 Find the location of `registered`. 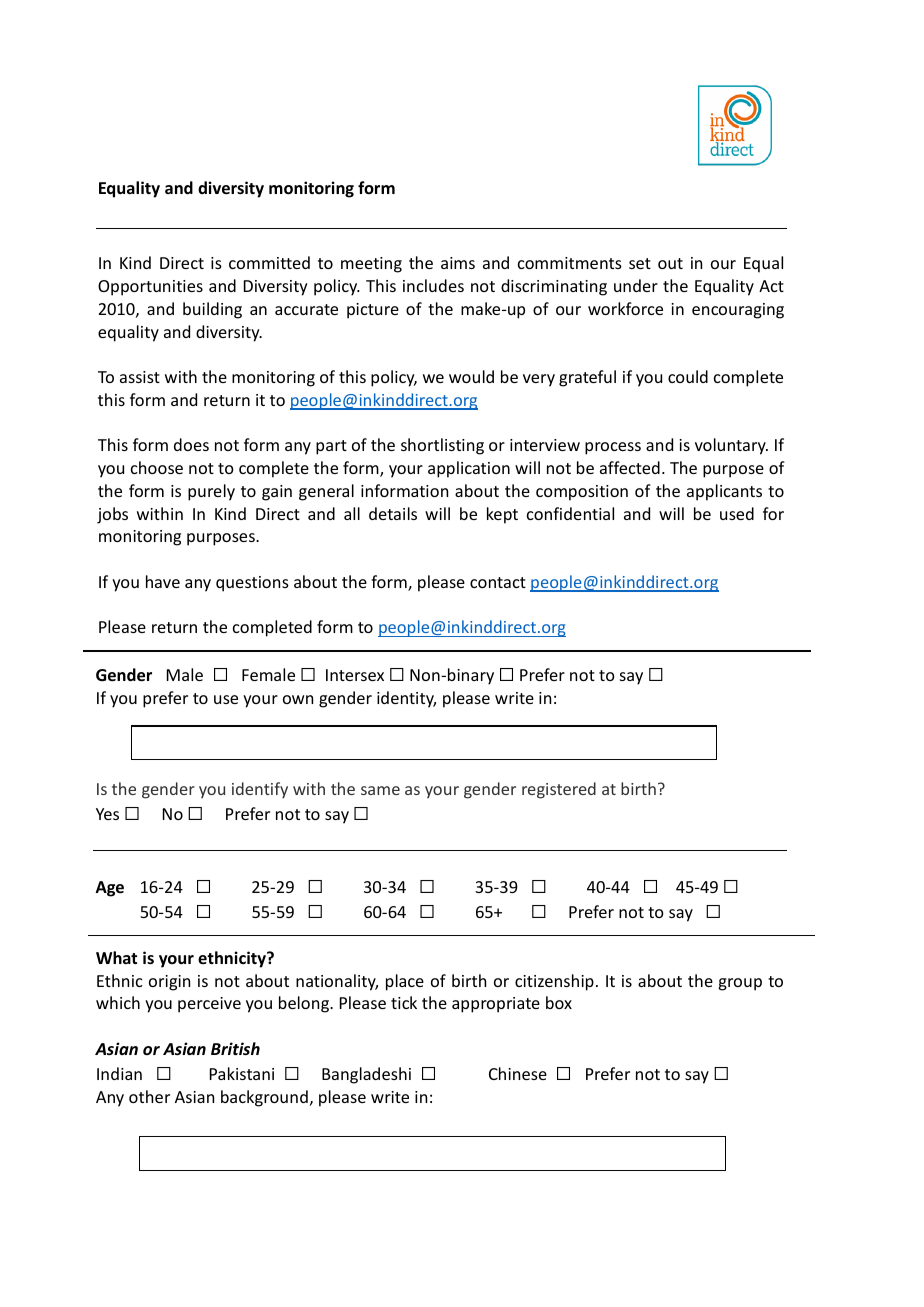

registered is located at coordinates (559, 790).
